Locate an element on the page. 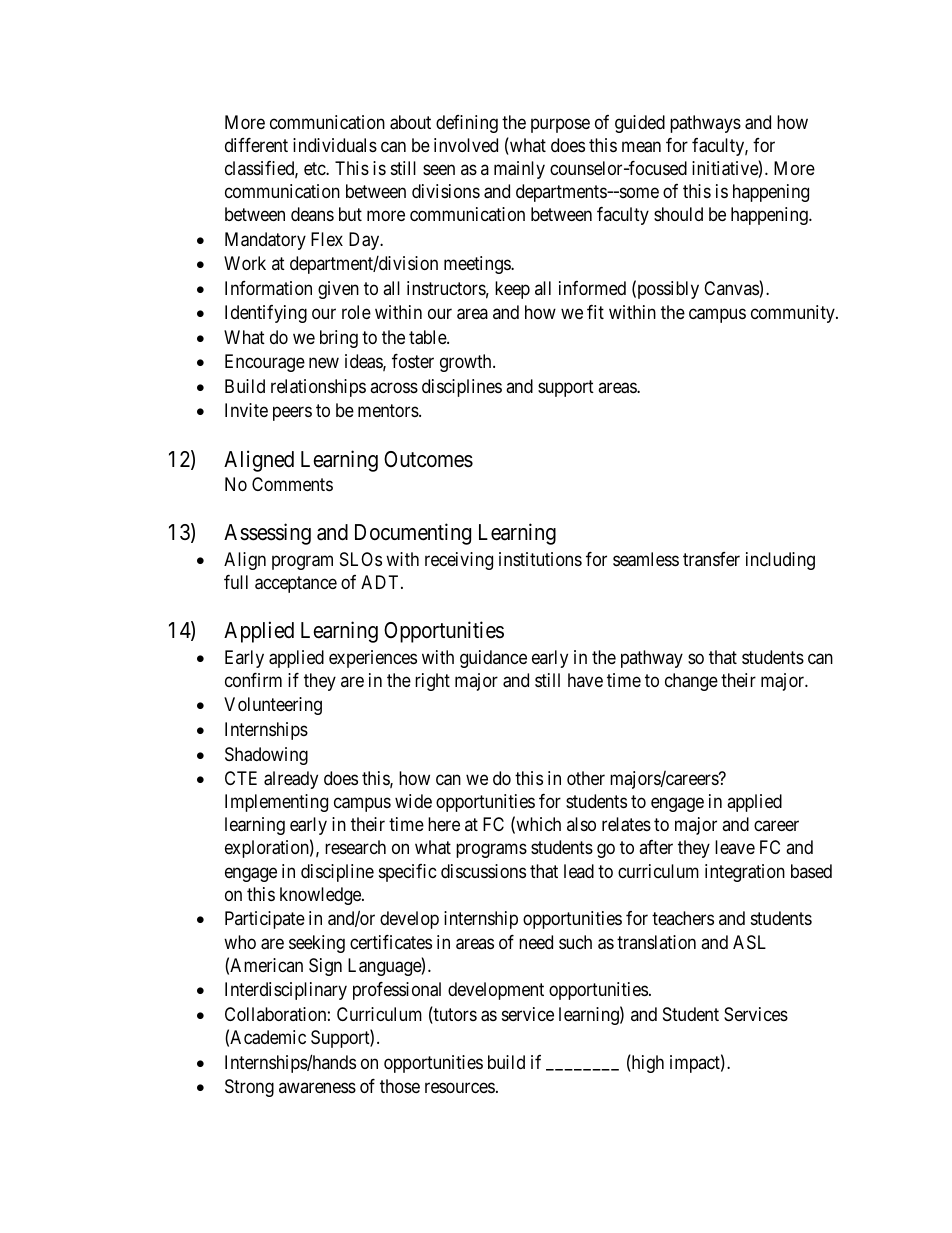 The image size is (952, 1233). etc is located at coordinates (315, 168).
